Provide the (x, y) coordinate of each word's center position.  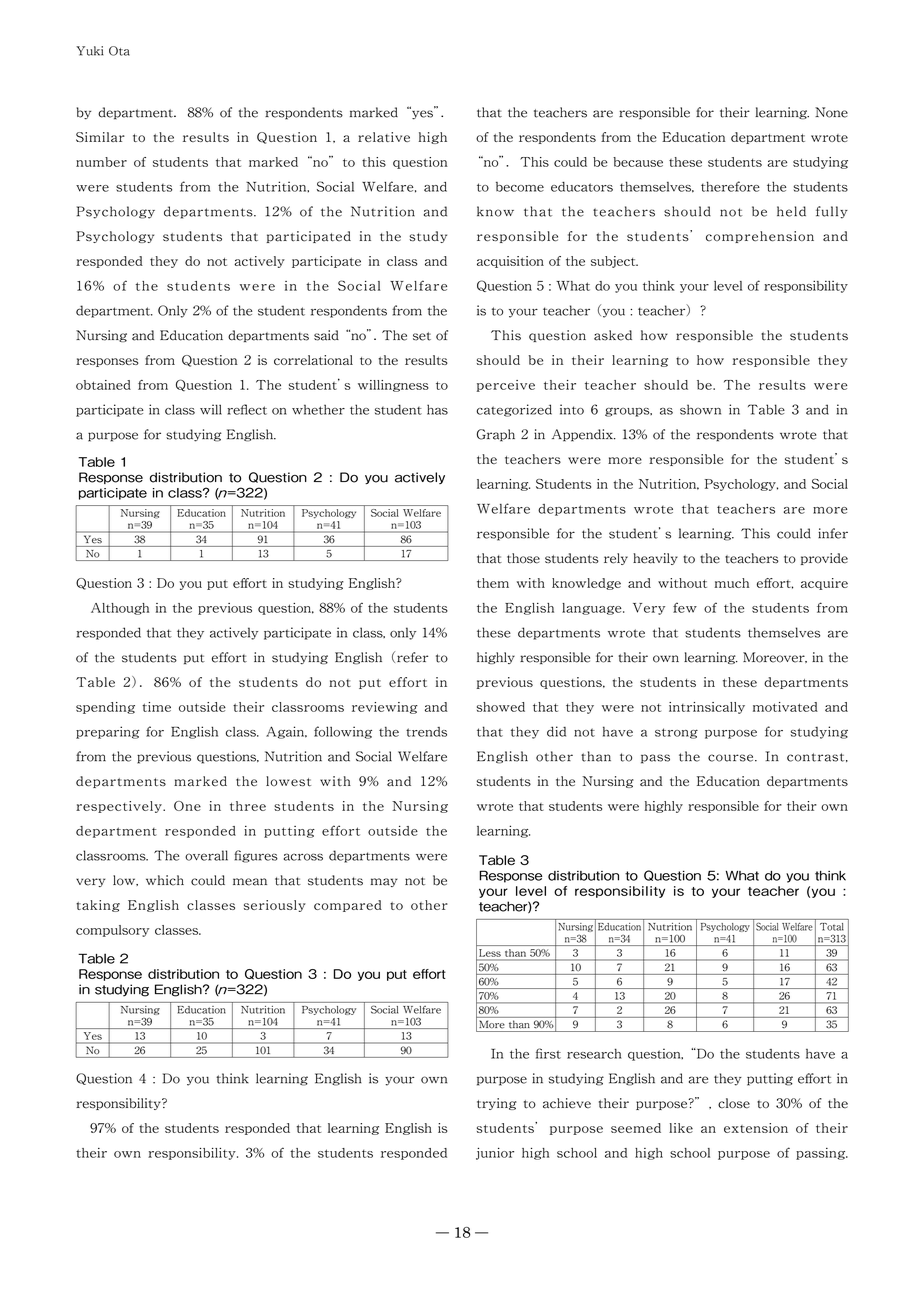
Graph (496, 435)
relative (384, 137)
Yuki (89, 51)
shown (700, 409)
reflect (247, 409)
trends (426, 732)
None (831, 112)
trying (497, 1104)
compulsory (112, 931)
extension (756, 1128)
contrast (817, 757)
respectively (120, 807)
